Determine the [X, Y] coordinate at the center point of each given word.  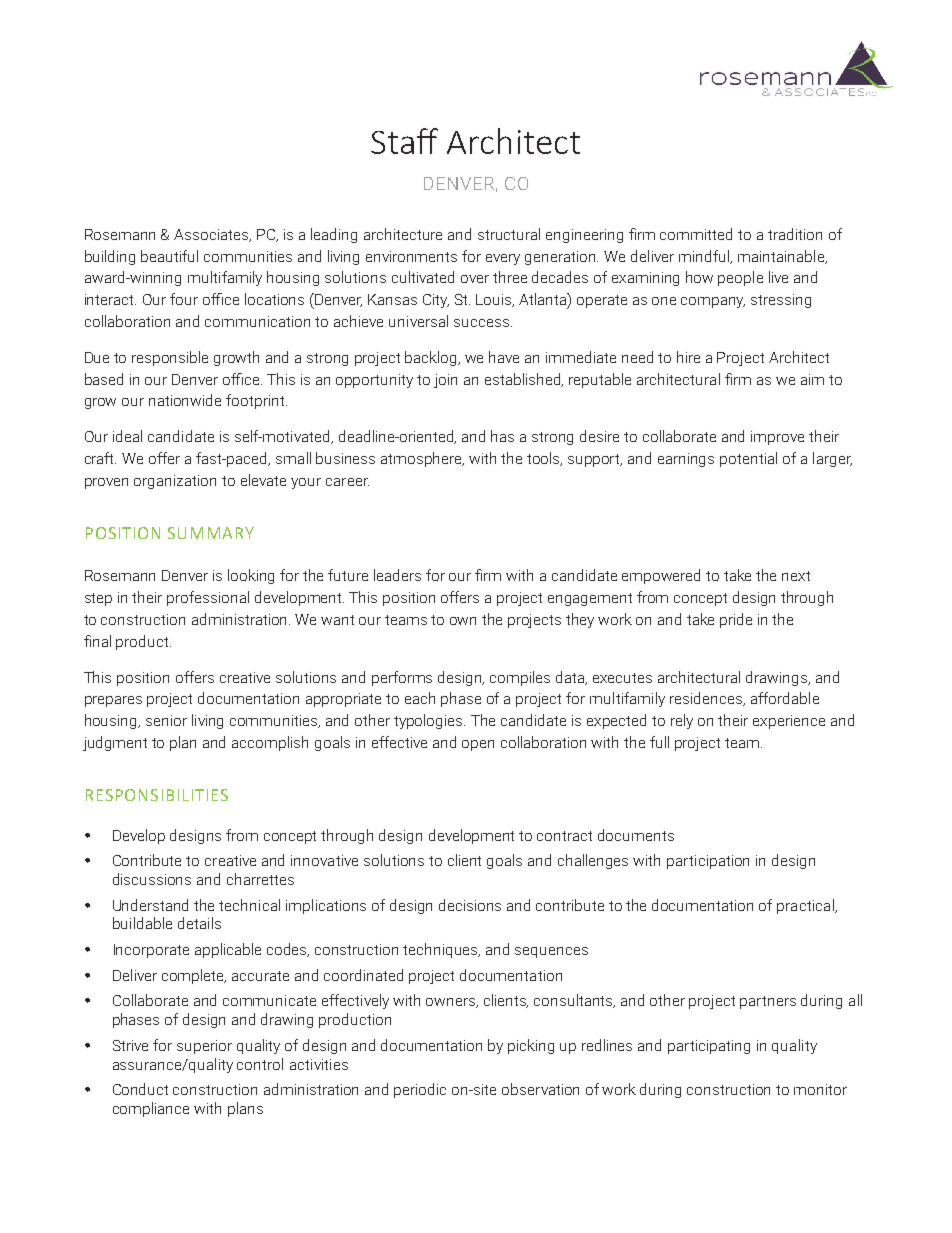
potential [748, 459]
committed [696, 234]
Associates [212, 235]
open [478, 745]
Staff [404, 141]
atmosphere [422, 459]
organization [175, 482]
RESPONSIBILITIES [157, 795]
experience [789, 722]
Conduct [140, 1089]
